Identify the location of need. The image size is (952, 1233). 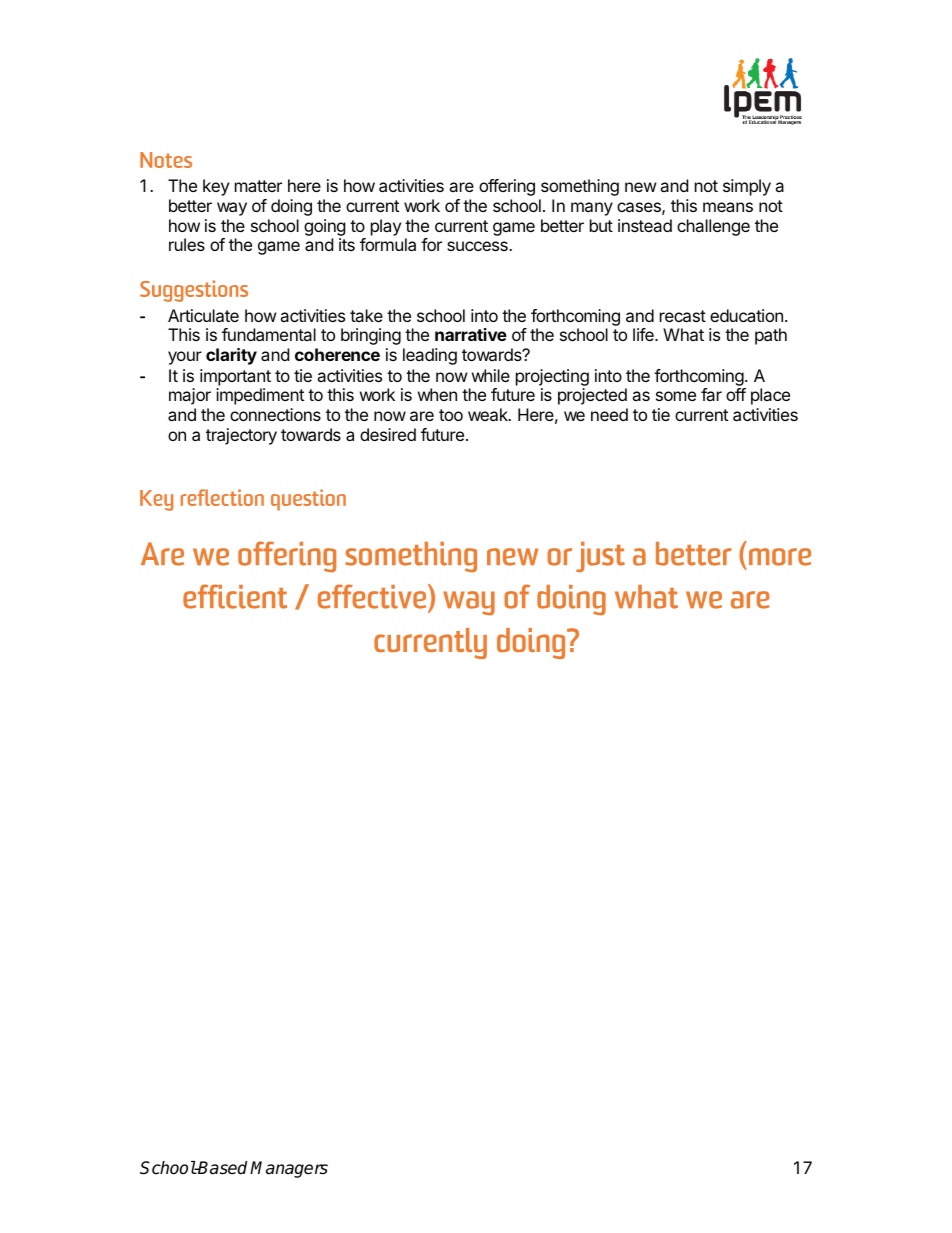
(609, 414).
